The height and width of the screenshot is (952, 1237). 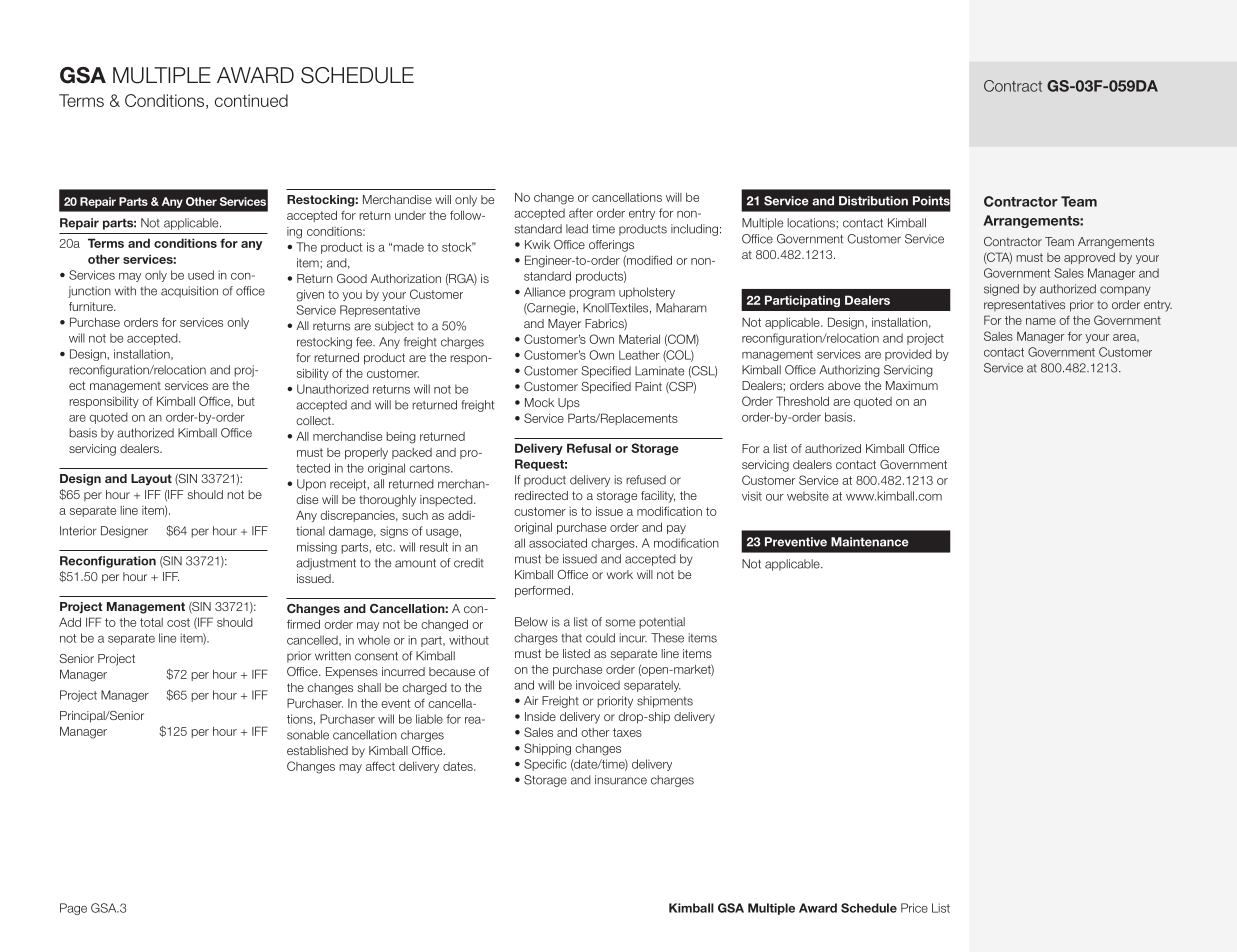 What do you see at coordinates (873, 201) in the screenshot?
I see `Distribution` at bounding box center [873, 201].
